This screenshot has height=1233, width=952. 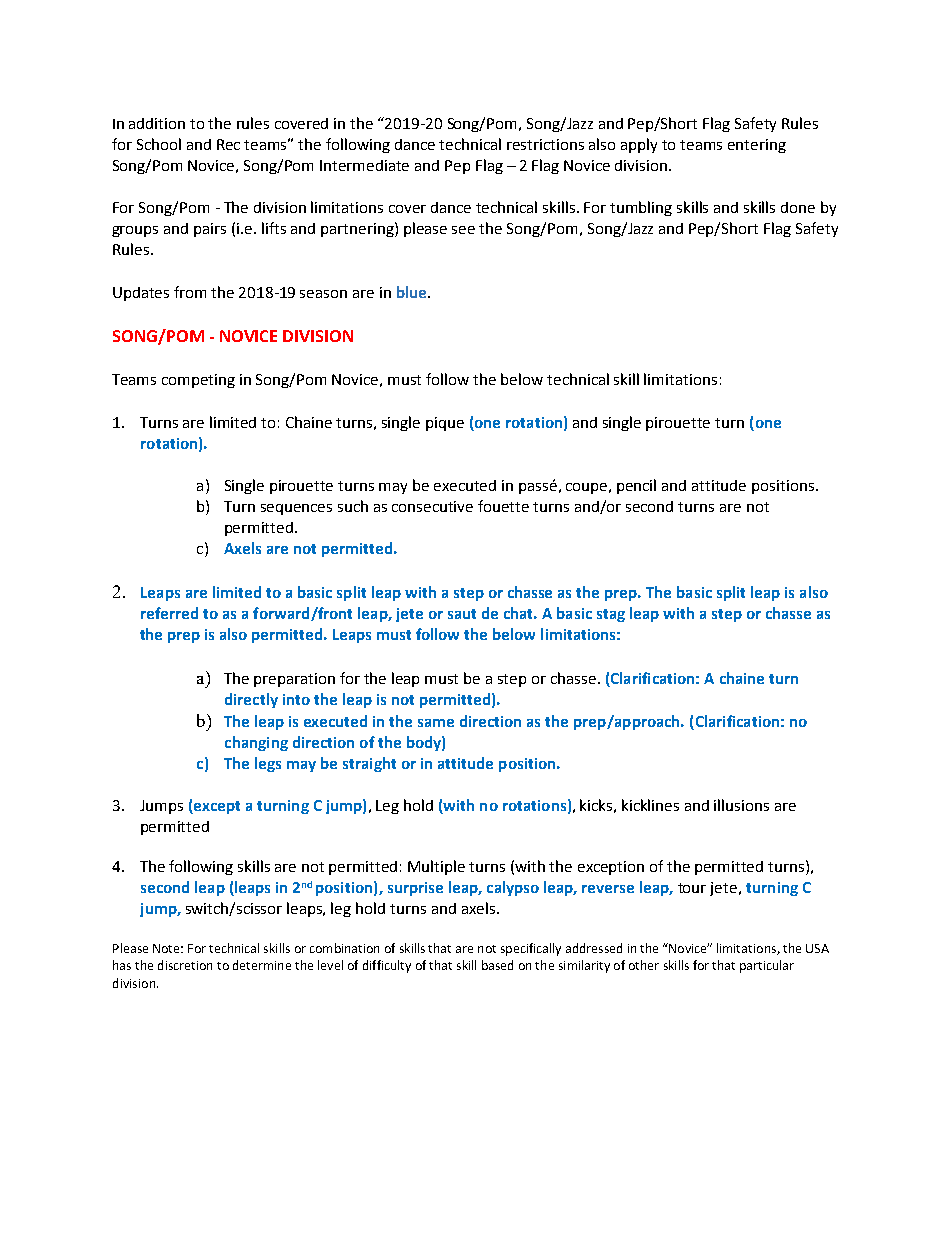 I want to click on restrictions, so click(x=545, y=144).
